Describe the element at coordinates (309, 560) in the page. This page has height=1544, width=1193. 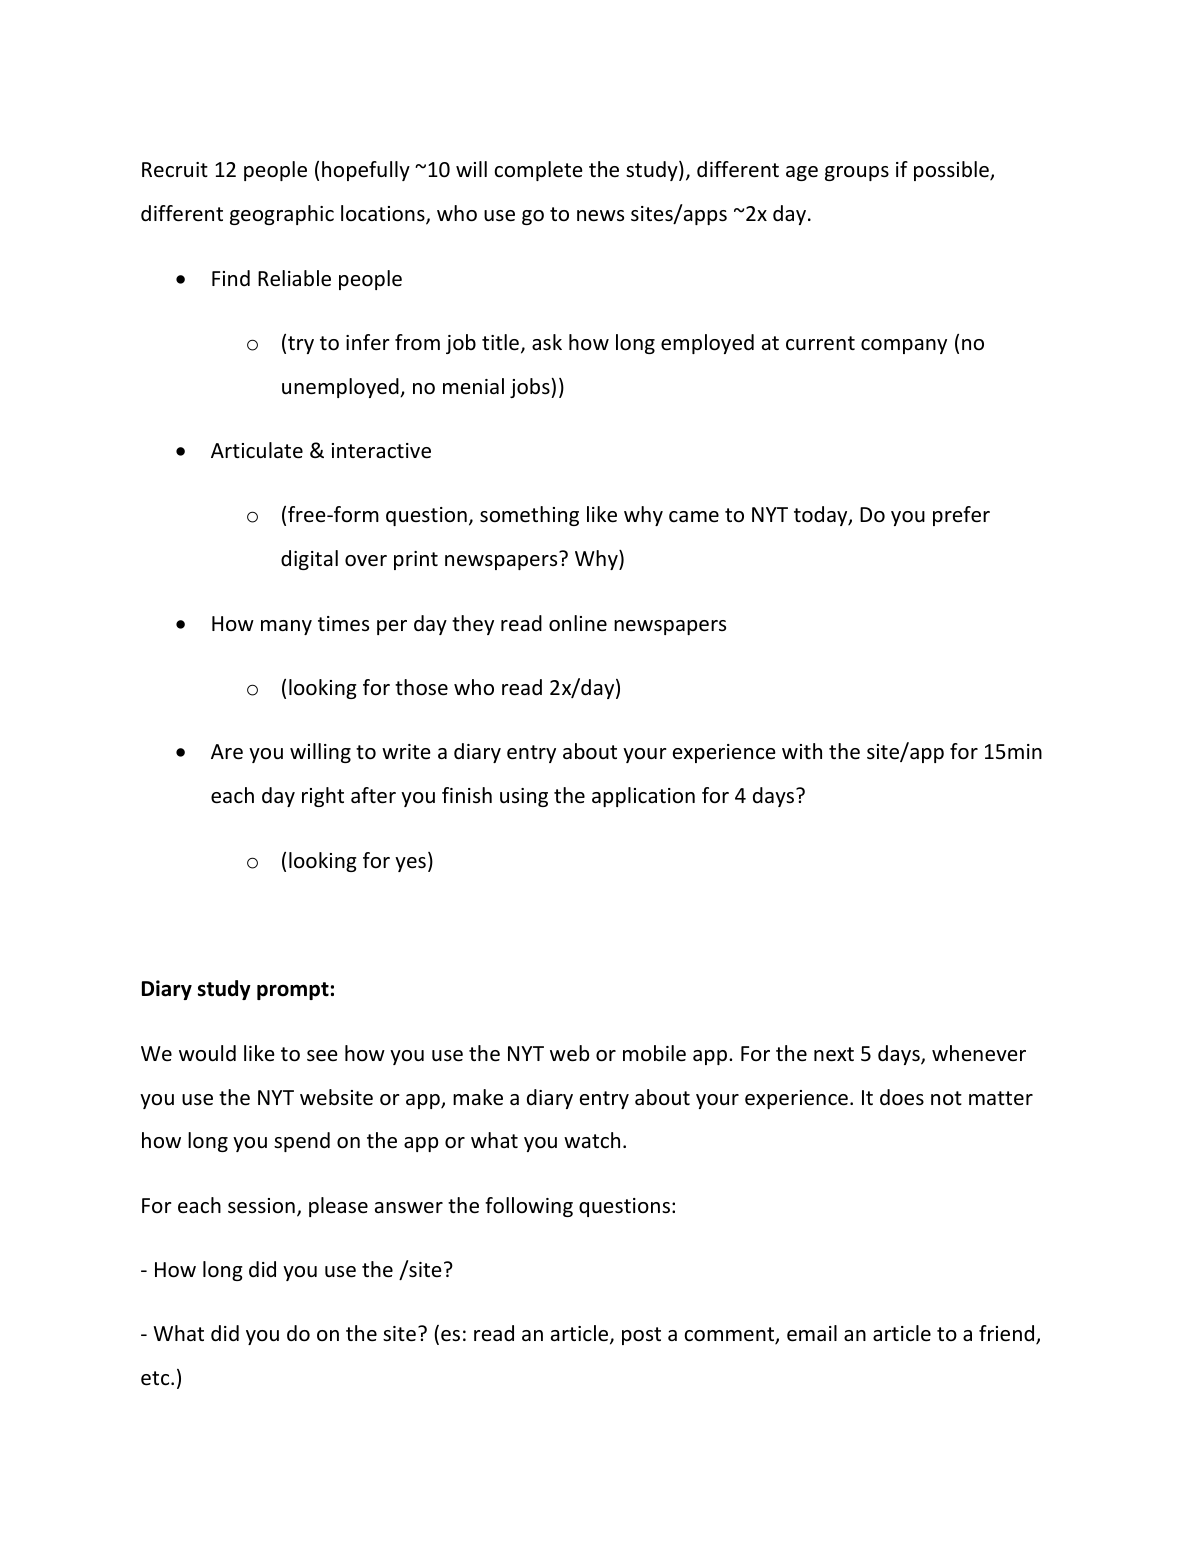
I see `digital` at that location.
